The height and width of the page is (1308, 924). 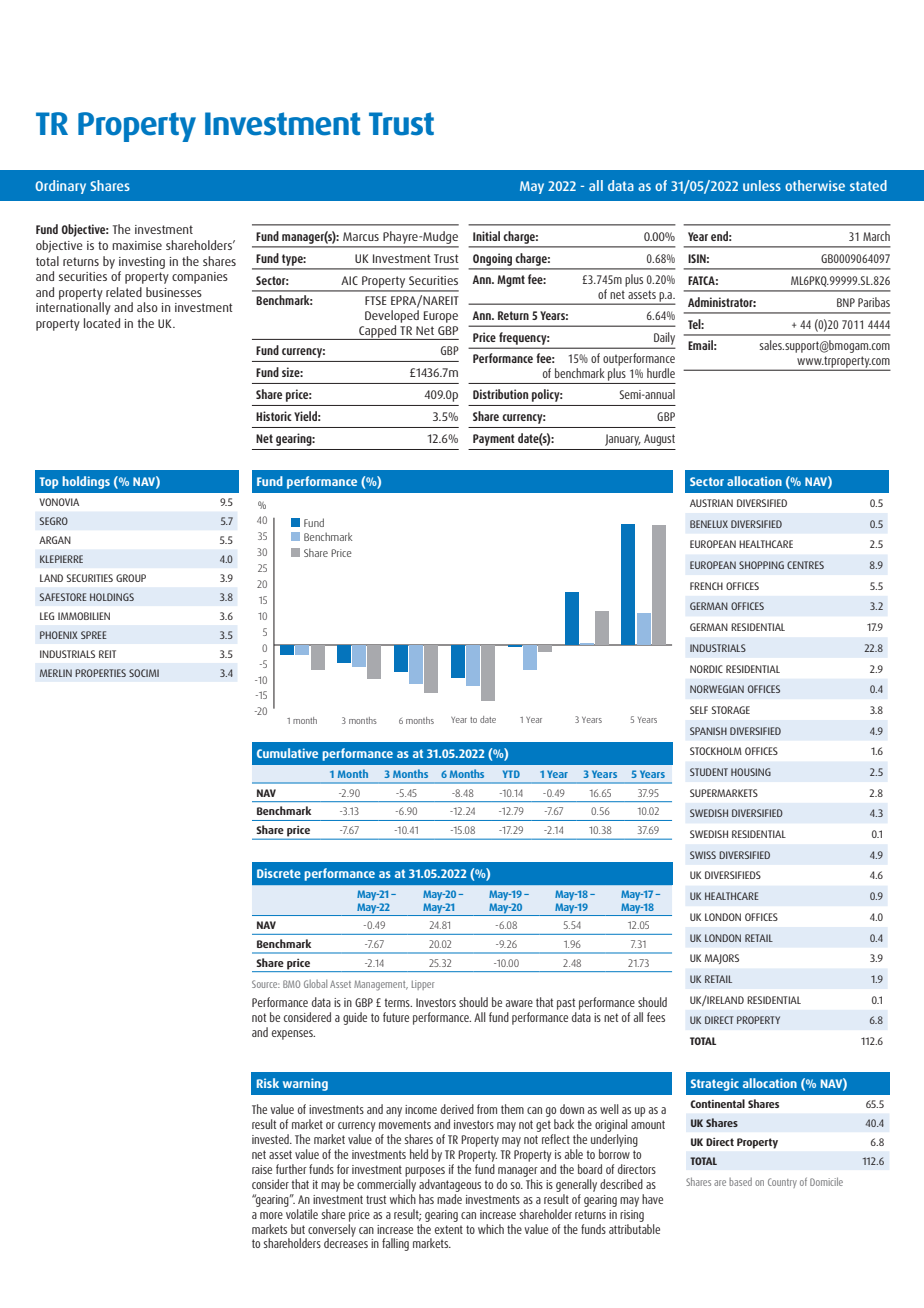 What do you see at coordinates (486, 236) in the page?
I see `Initial` at bounding box center [486, 236].
